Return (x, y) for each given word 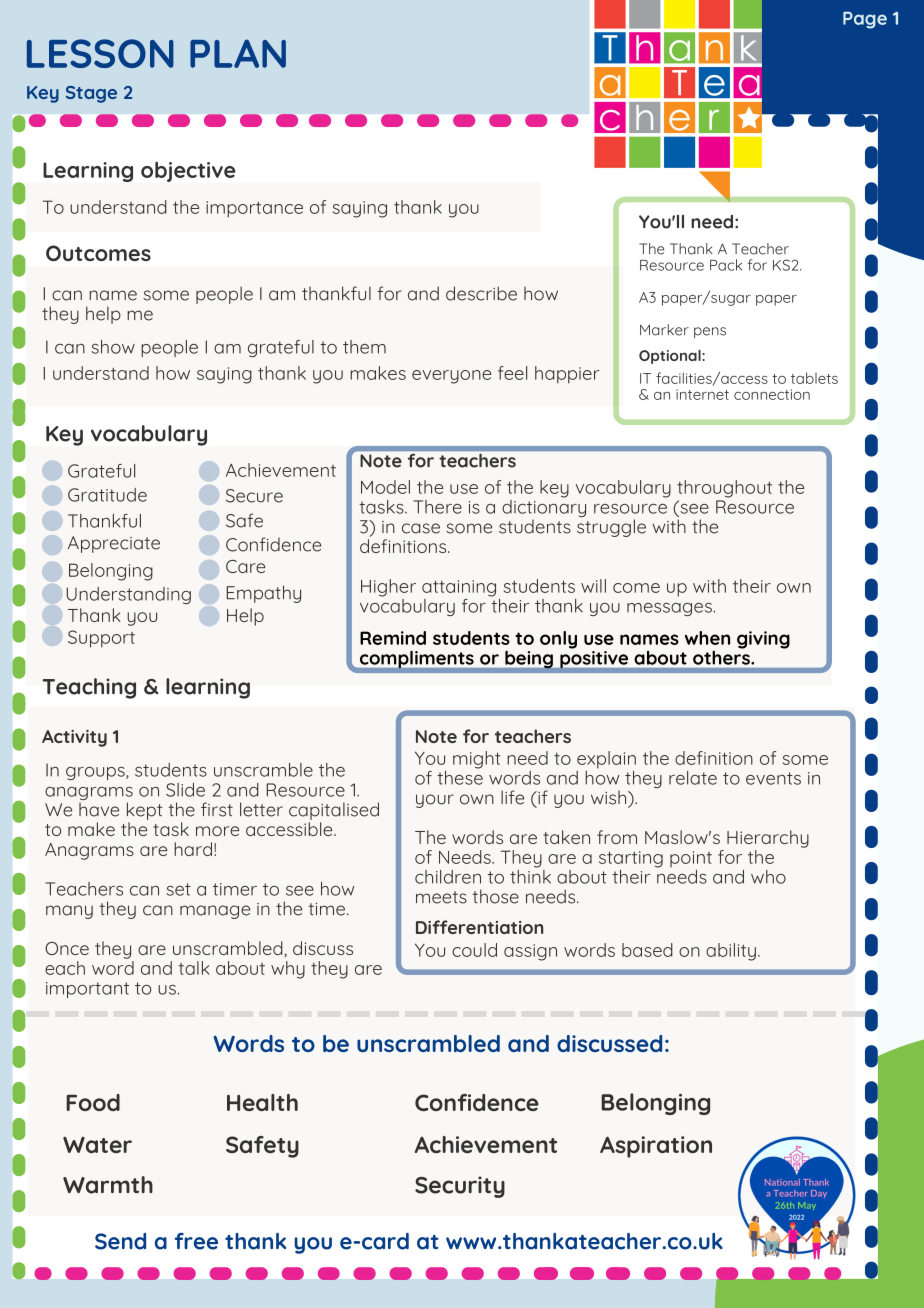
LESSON (100, 53)
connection (772, 394)
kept (145, 811)
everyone (451, 377)
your (435, 801)
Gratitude (107, 495)
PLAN (238, 53)
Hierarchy (768, 839)
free (196, 1241)
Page (865, 20)
